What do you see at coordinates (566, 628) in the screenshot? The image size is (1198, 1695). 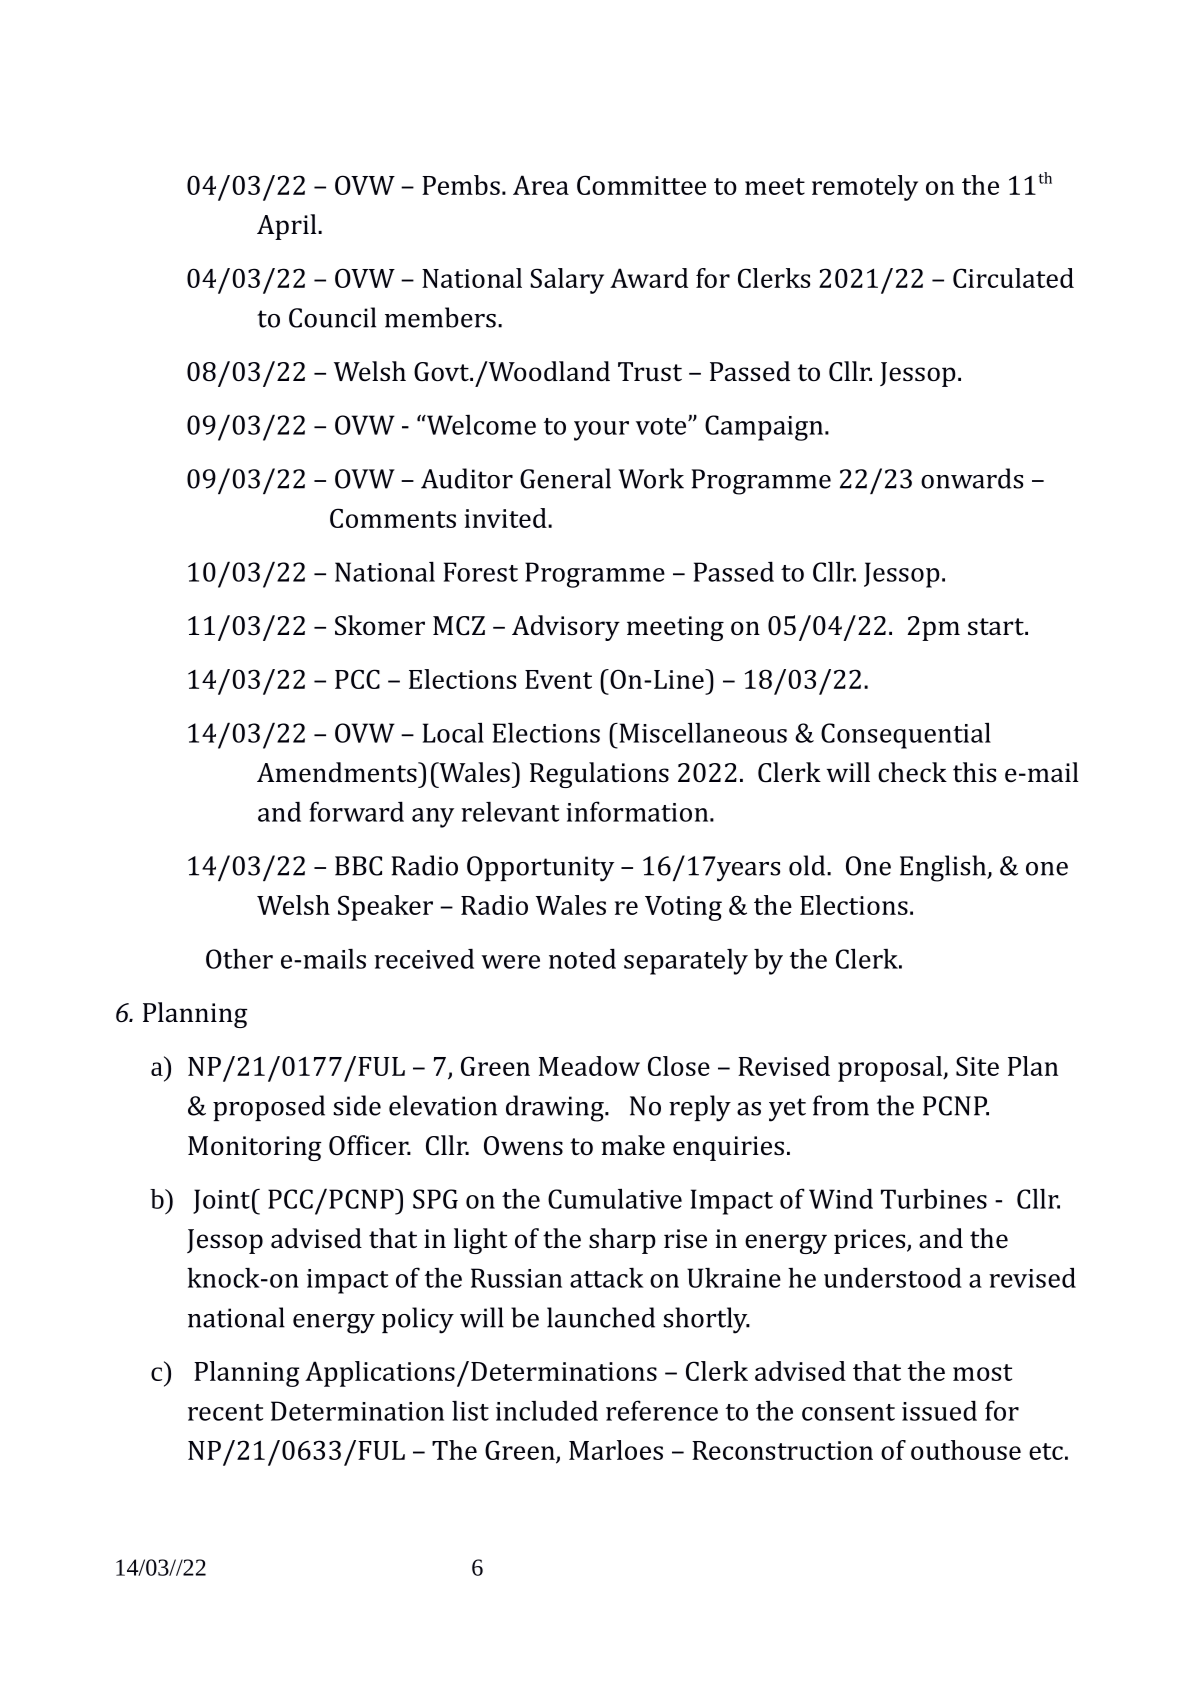 I see `Advisory` at bounding box center [566, 628].
